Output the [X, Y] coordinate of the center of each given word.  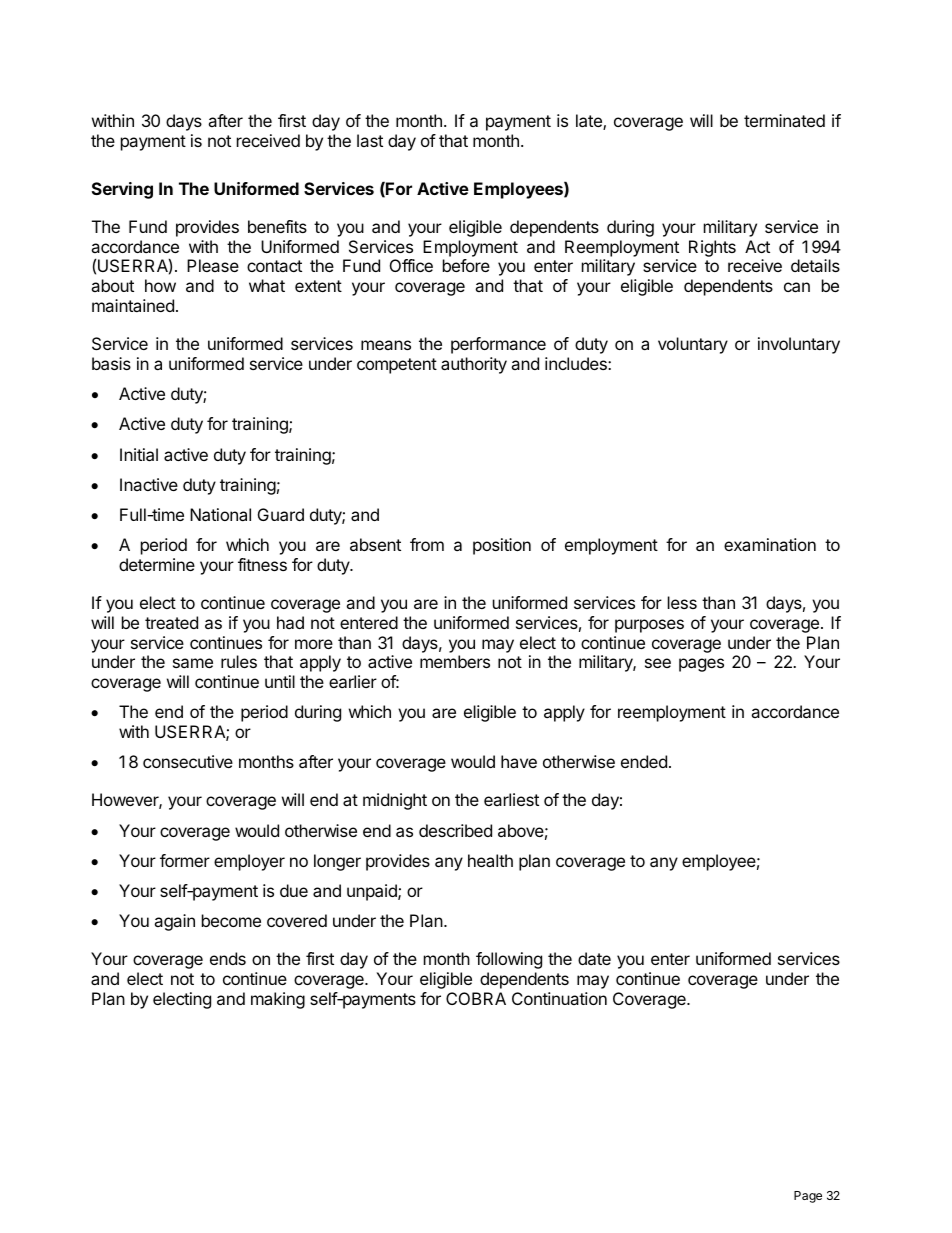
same [193, 663]
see [658, 663]
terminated [784, 120]
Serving [122, 190]
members [455, 661]
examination [770, 544]
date [594, 958]
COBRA [476, 998]
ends [228, 958]
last [370, 140]
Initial [139, 454]
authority [474, 365]
